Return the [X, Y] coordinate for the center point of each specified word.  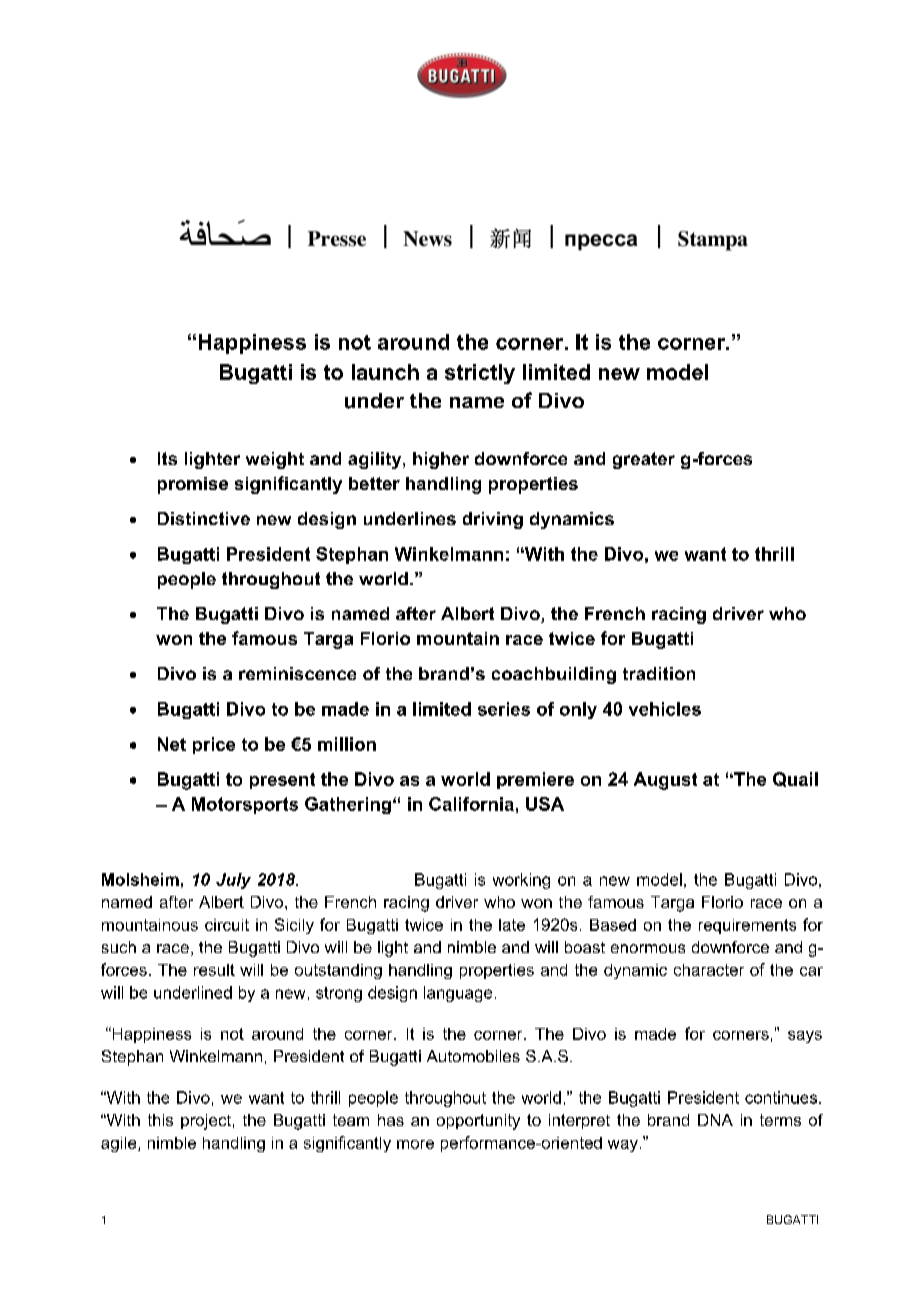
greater [644, 460]
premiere [535, 780]
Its [167, 458]
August [665, 781]
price [214, 745]
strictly [480, 374]
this [160, 1120]
